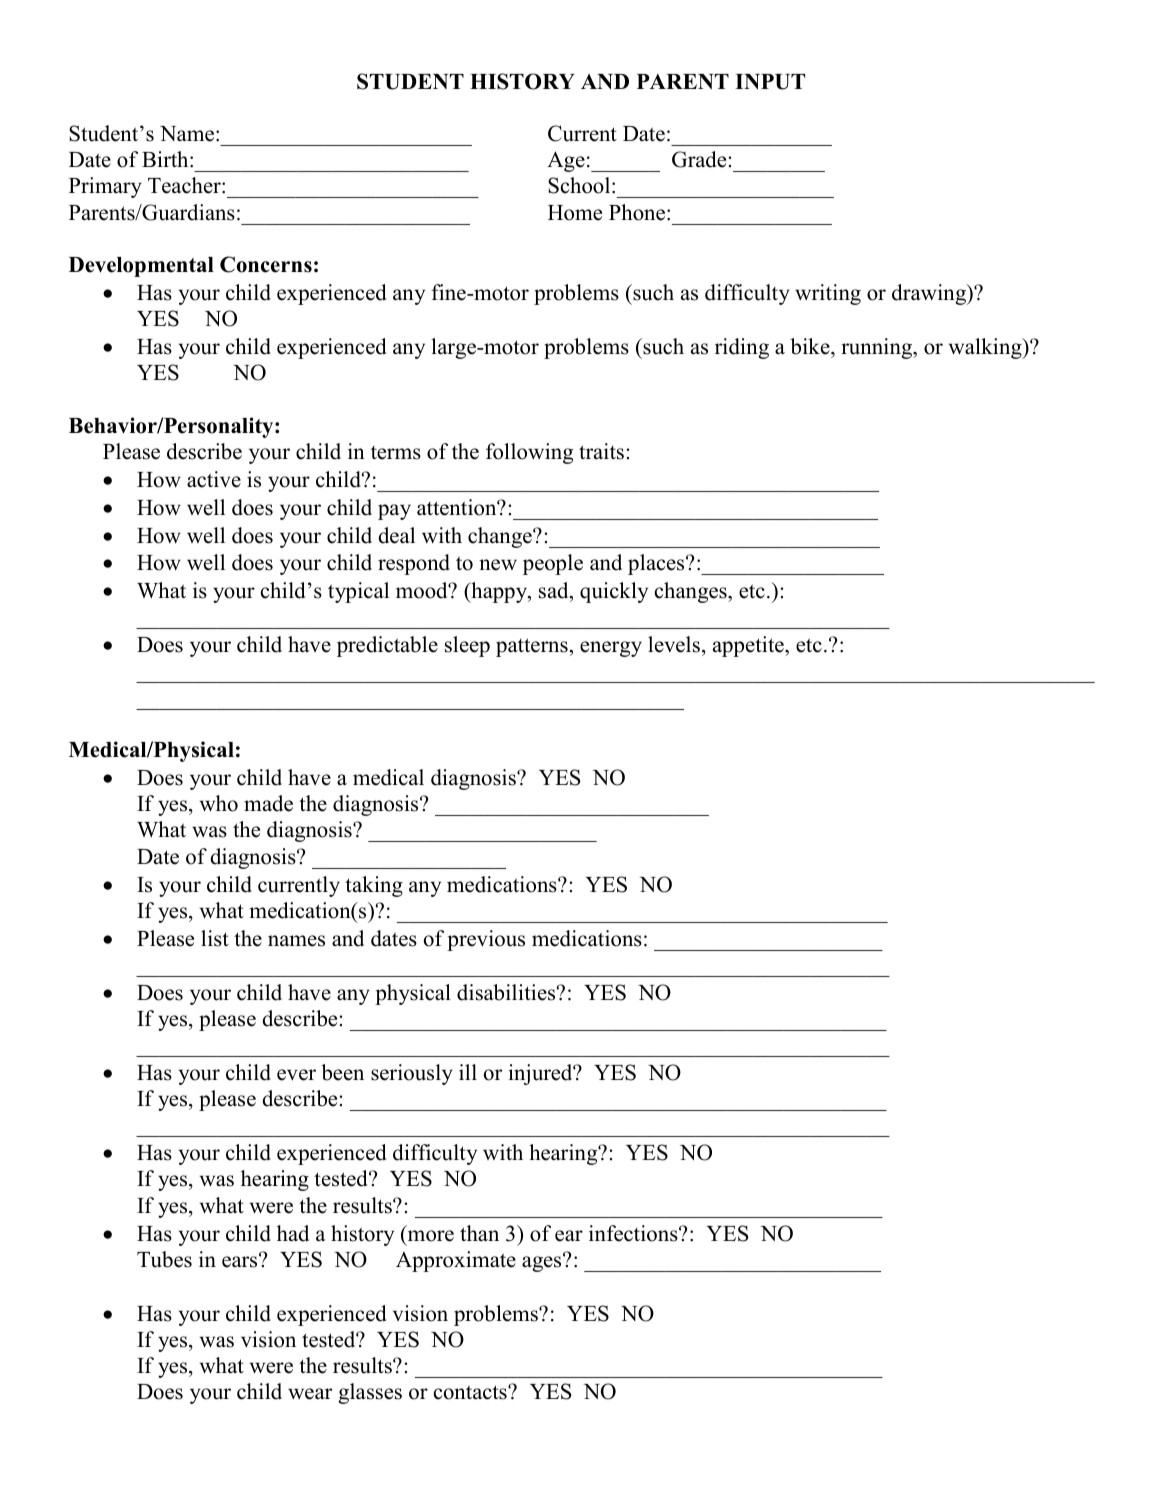 The image size is (1163, 1505). I want to click on appetite, so click(749, 646).
